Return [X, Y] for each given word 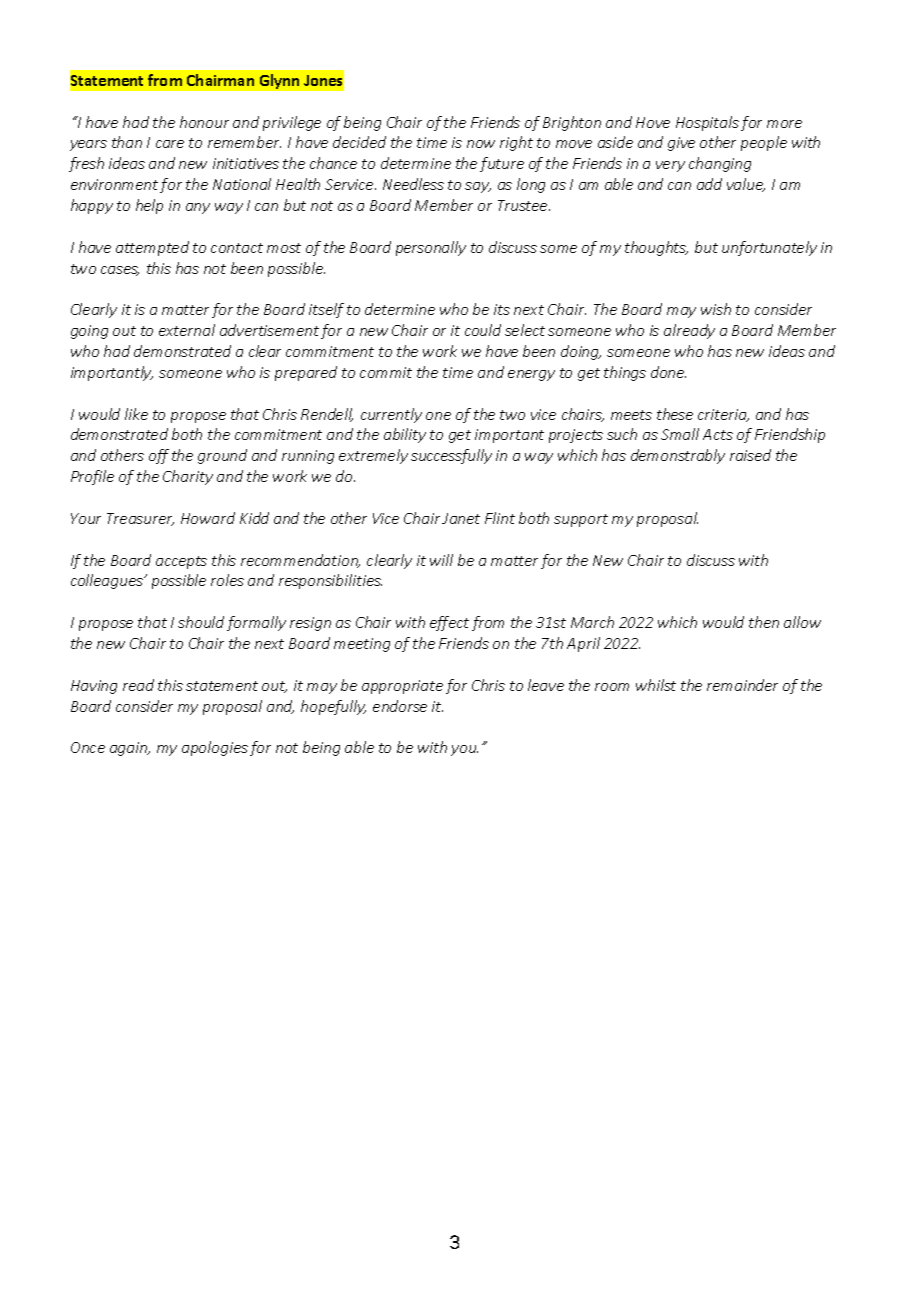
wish [716, 309]
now [481, 144]
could [483, 330]
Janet [461, 518]
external [187, 330]
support [581, 520]
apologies [215, 748]
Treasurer [140, 519]
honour [204, 122]
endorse [400, 706]
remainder [742, 685]
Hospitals [707, 123]
